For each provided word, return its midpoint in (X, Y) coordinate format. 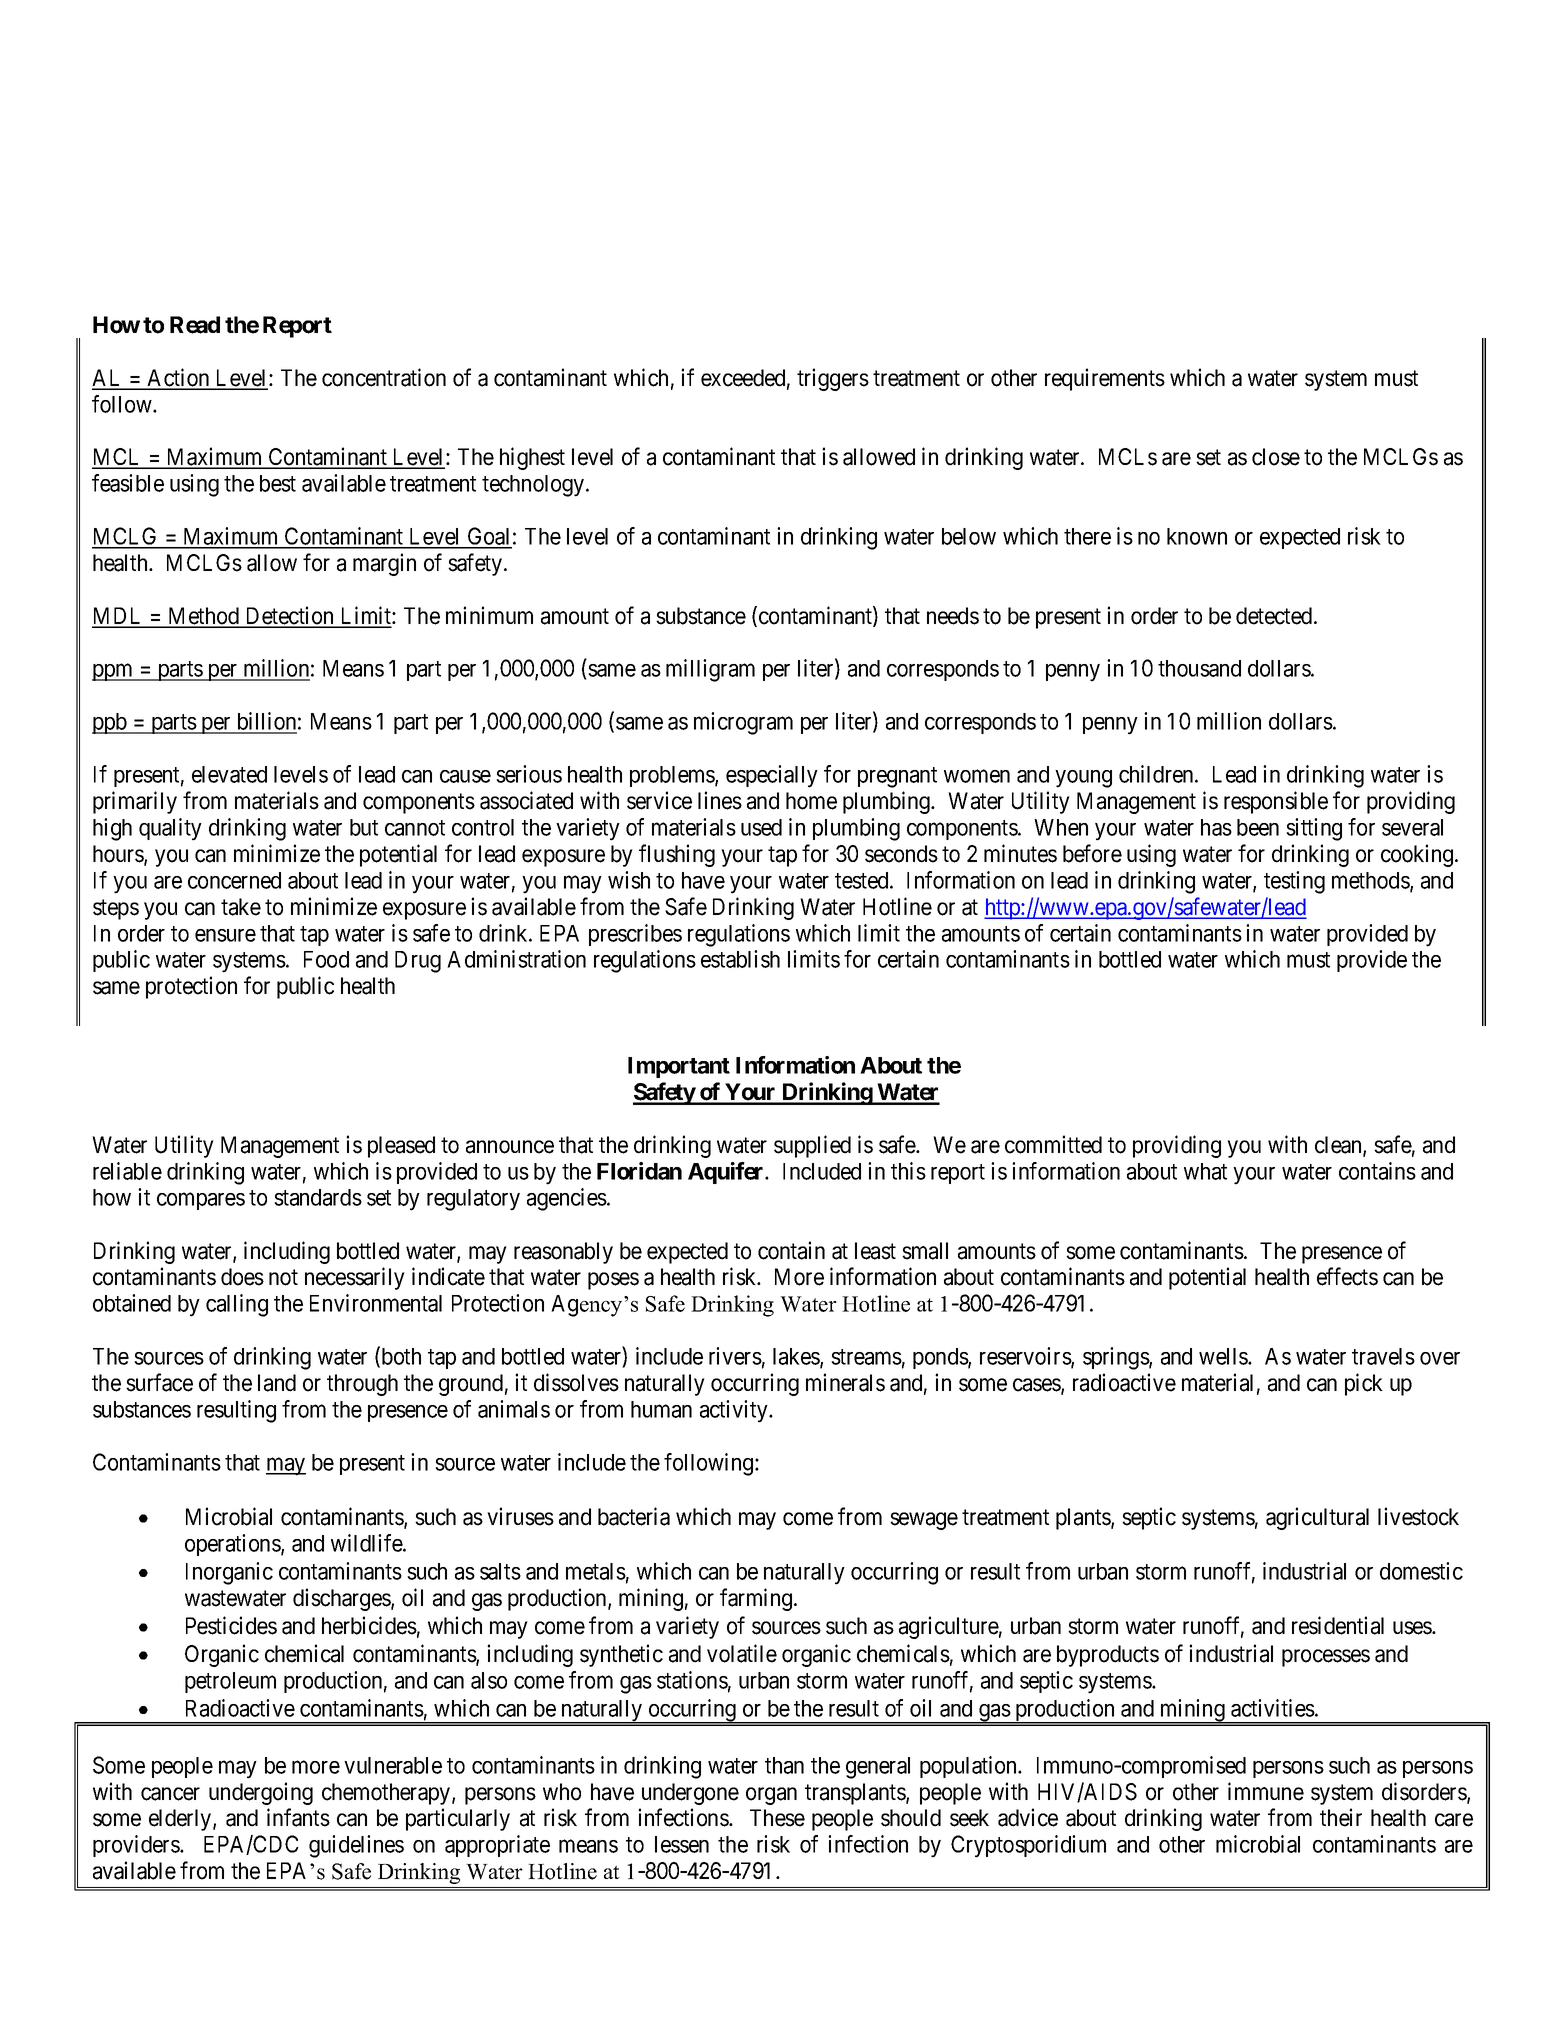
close (1276, 457)
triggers (833, 379)
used (761, 827)
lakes (797, 1358)
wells (1224, 1356)
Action (178, 378)
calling (237, 1305)
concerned (234, 880)
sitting (1314, 829)
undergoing (261, 1793)
